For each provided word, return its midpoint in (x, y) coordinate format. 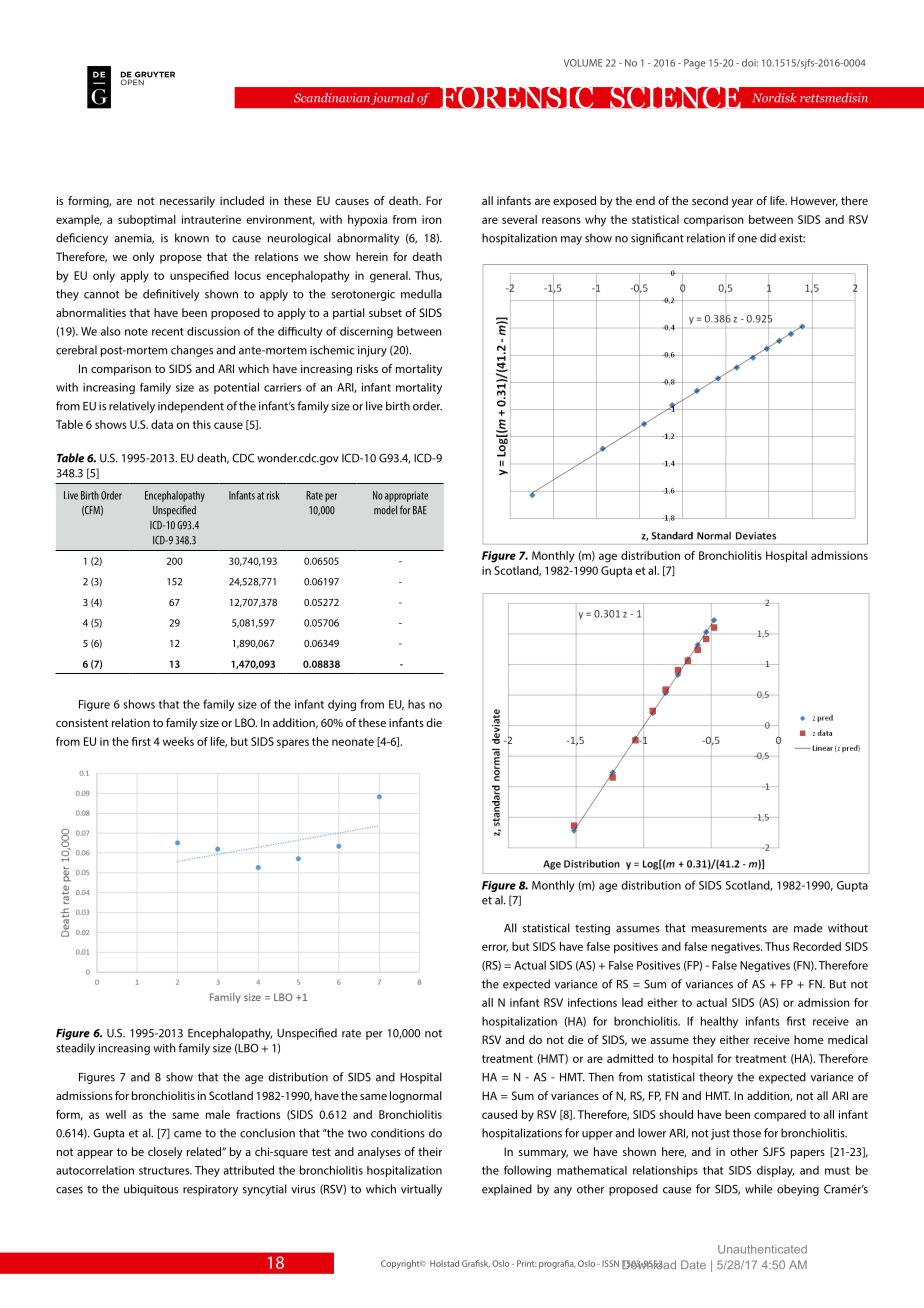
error (495, 948)
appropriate (406, 496)
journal (392, 99)
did (768, 238)
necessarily (187, 202)
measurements (729, 928)
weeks (178, 741)
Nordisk (774, 98)
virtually (421, 1190)
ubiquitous (151, 1190)
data (162, 424)
